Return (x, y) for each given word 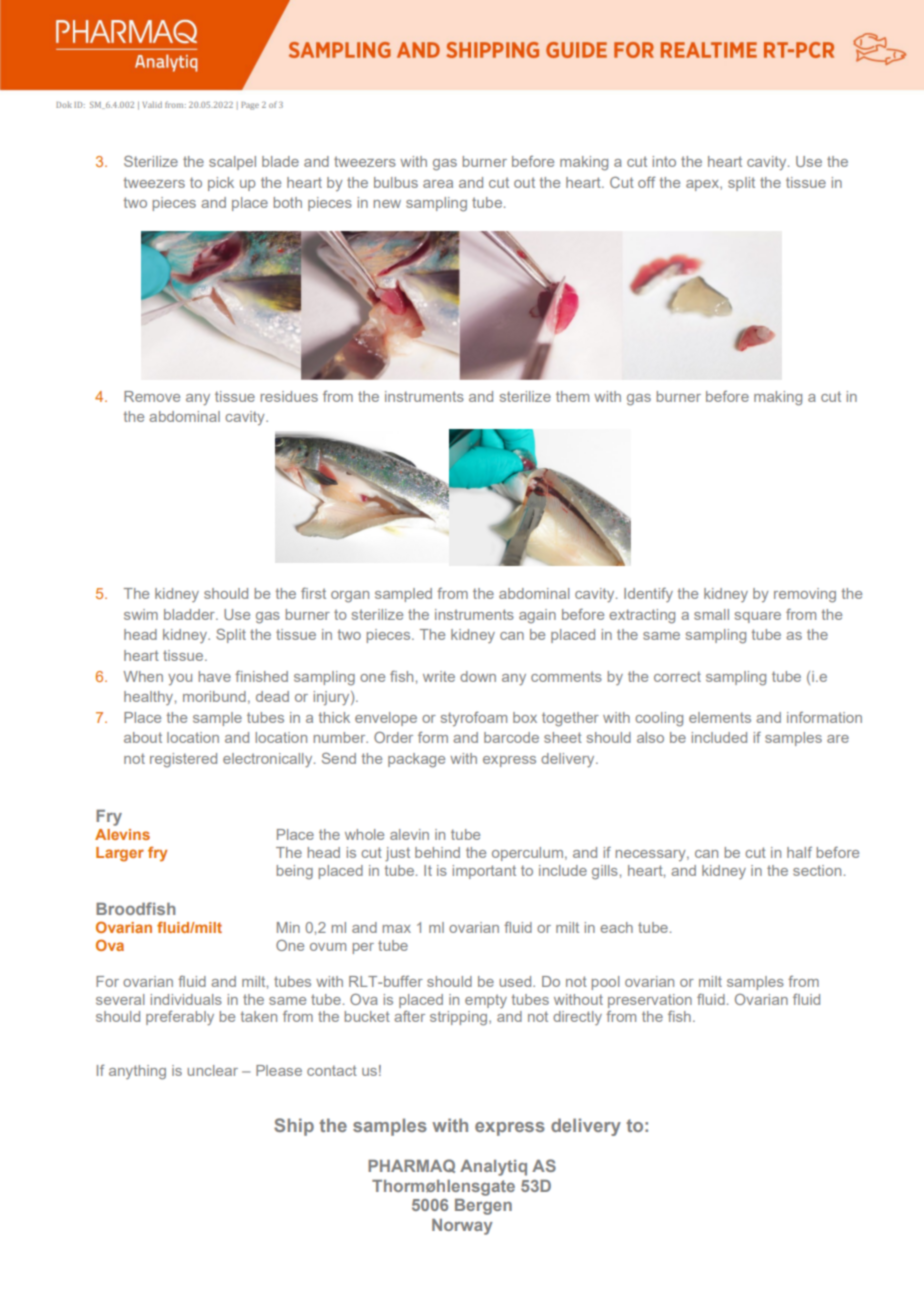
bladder (190, 614)
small (711, 614)
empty (486, 1001)
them (572, 396)
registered (183, 760)
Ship (294, 1127)
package (416, 760)
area (438, 184)
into (664, 161)
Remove (152, 396)
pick (221, 184)
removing (805, 595)
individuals (186, 999)
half (799, 852)
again (537, 616)
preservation (650, 1001)
